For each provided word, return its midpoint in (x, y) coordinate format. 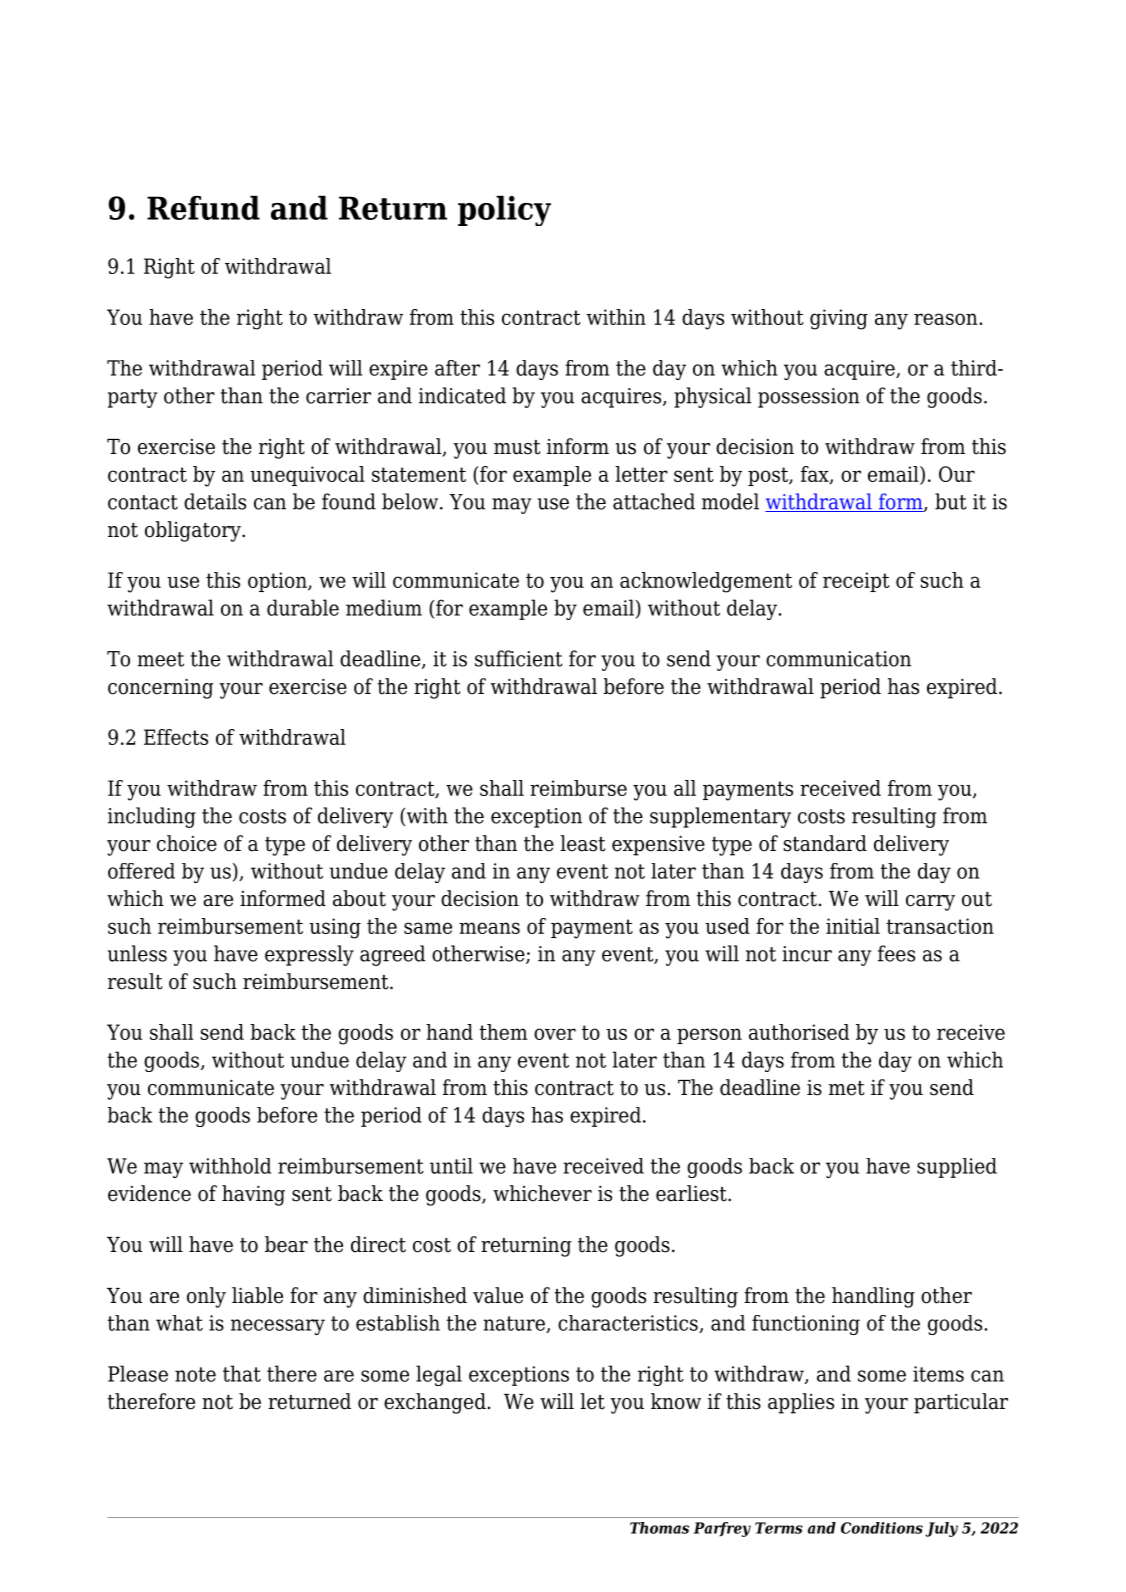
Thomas (659, 1528)
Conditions (882, 1528)
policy (504, 210)
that (242, 1373)
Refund (203, 207)
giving (839, 319)
